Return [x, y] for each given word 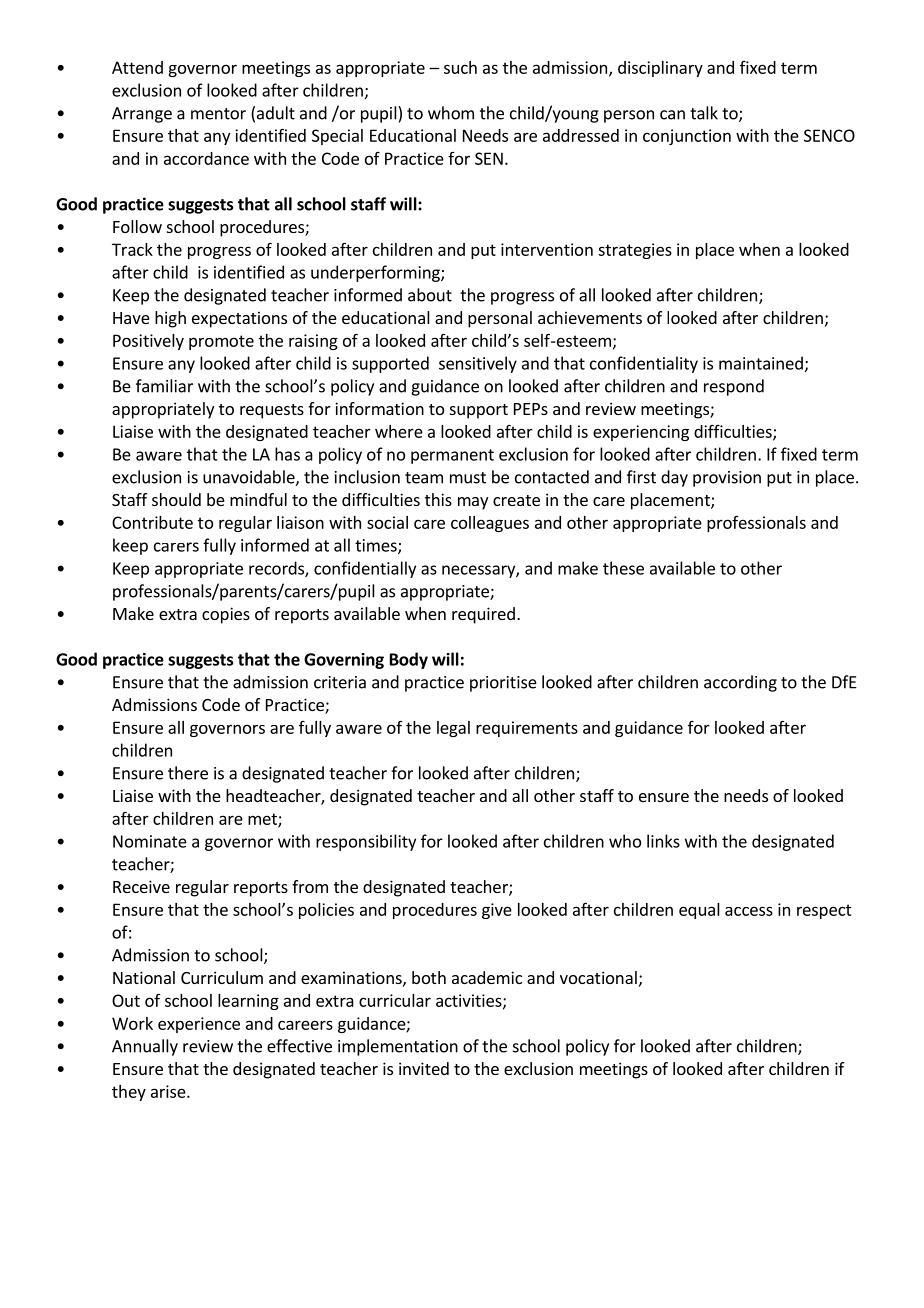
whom [451, 113]
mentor [218, 114]
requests [272, 411]
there [188, 773]
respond [734, 387]
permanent [452, 456]
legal [453, 729]
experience [199, 1025]
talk [704, 113]
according [740, 683]
